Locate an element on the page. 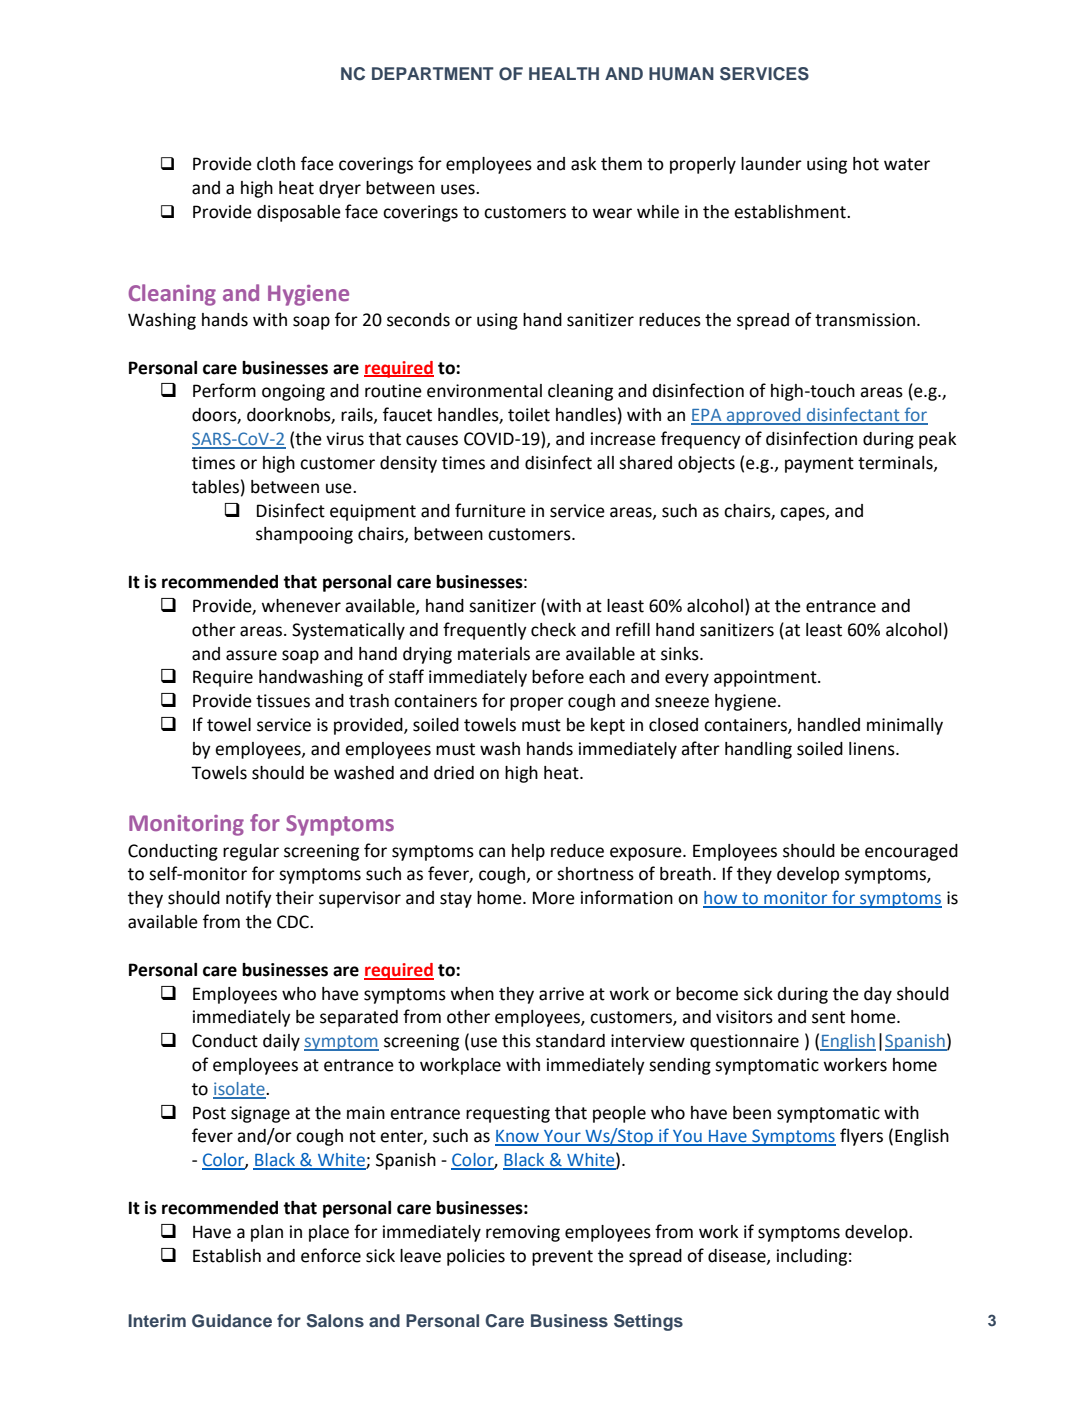  furniture is located at coordinates (490, 510).
